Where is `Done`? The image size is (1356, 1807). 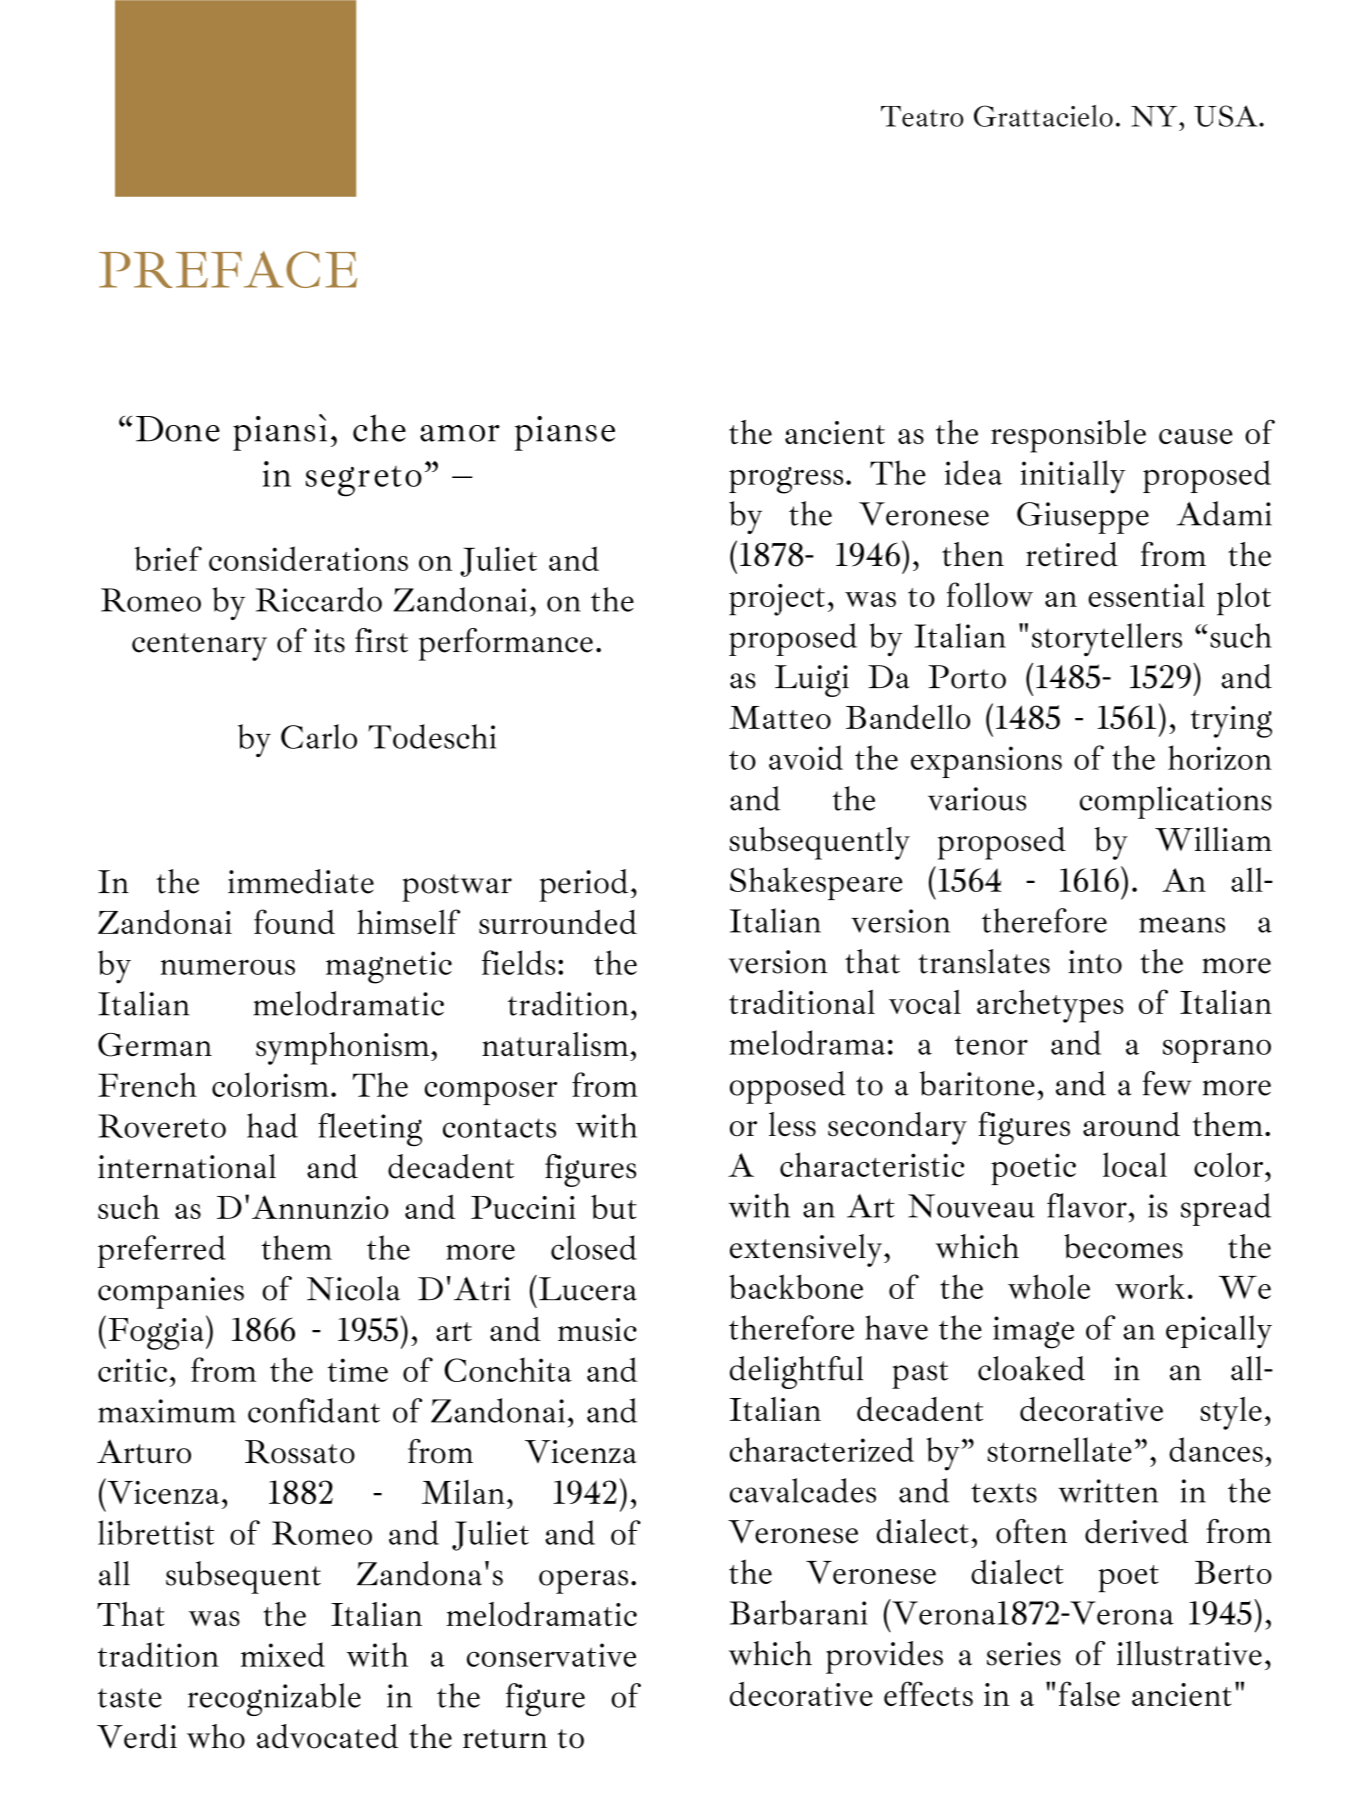 Done is located at coordinates (178, 429).
